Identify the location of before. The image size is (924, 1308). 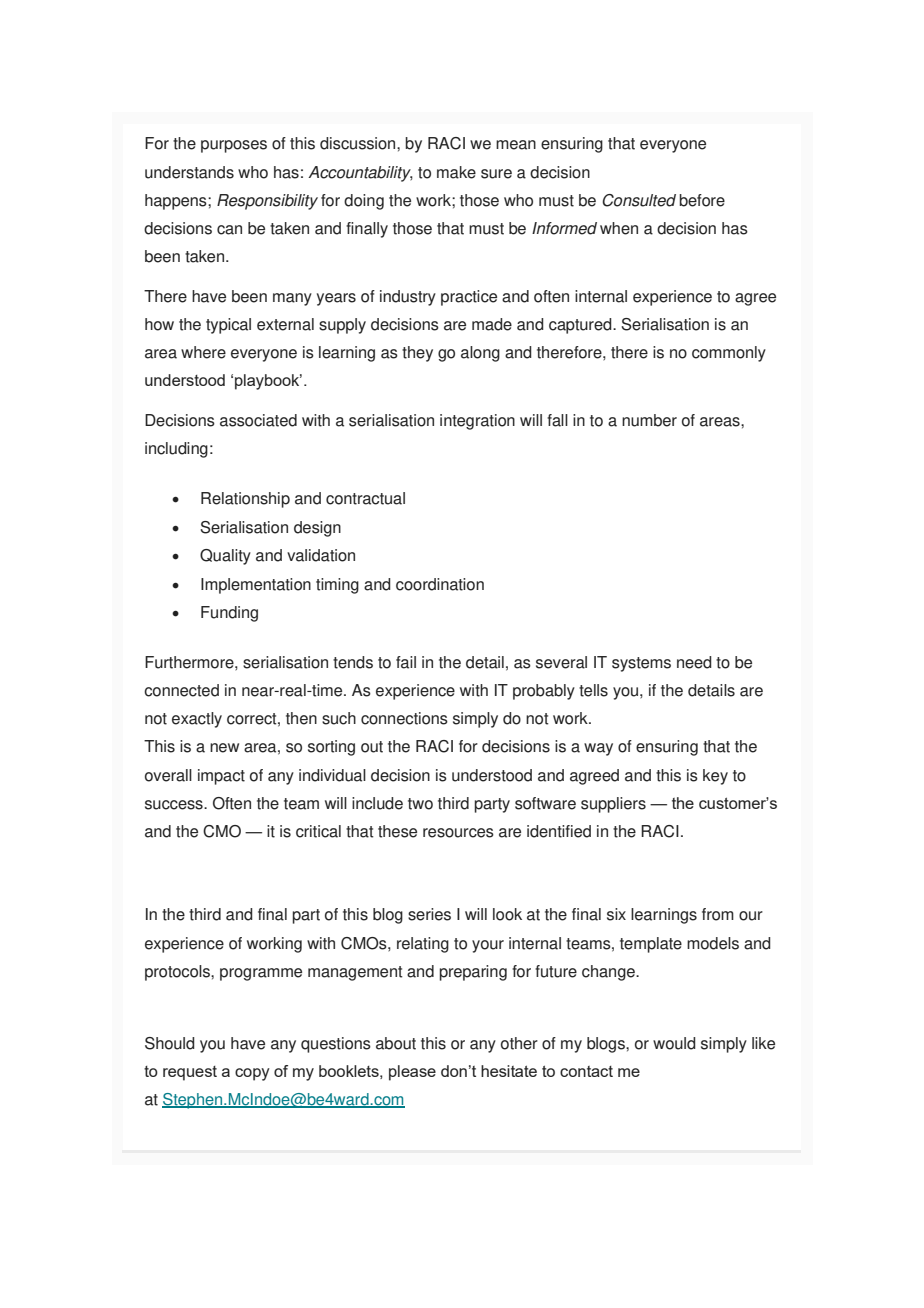
(702, 200).
